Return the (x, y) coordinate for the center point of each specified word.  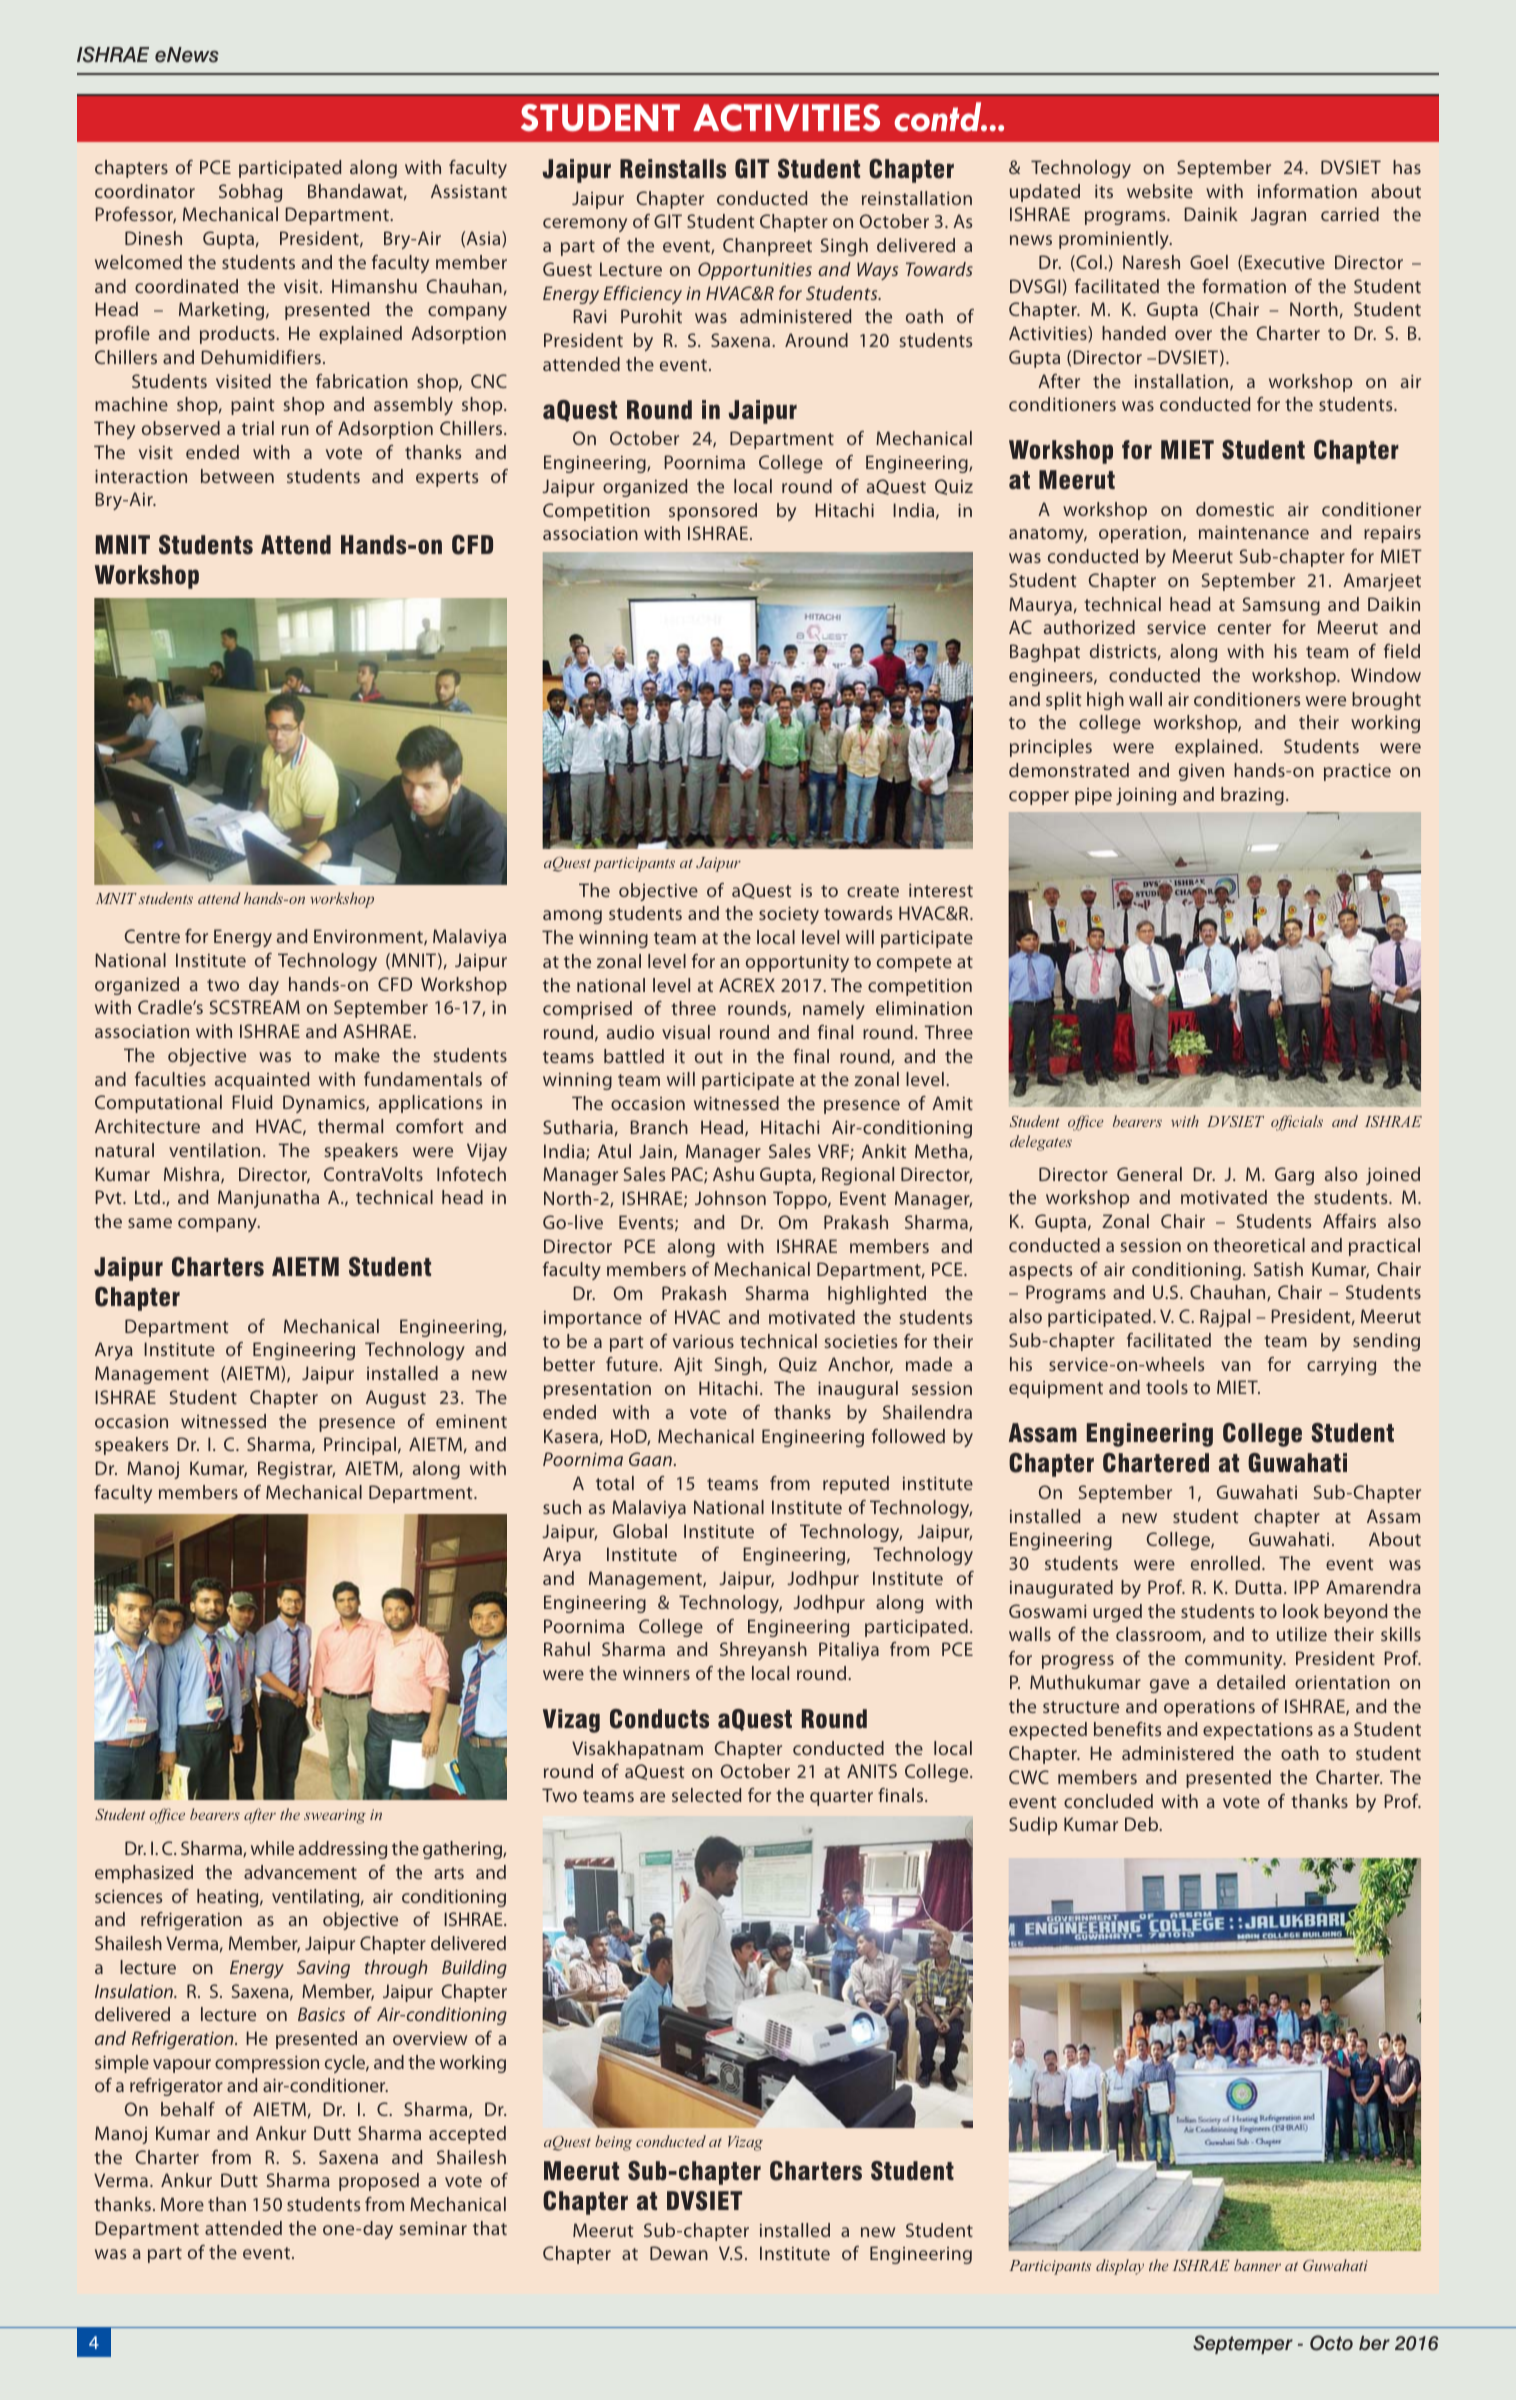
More (182, 2204)
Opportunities (755, 271)
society (789, 915)
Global (640, 1531)
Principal (360, 1446)
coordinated (186, 286)
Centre (152, 936)
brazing (1252, 796)
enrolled (1225, 1563)
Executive (1284, 262)
